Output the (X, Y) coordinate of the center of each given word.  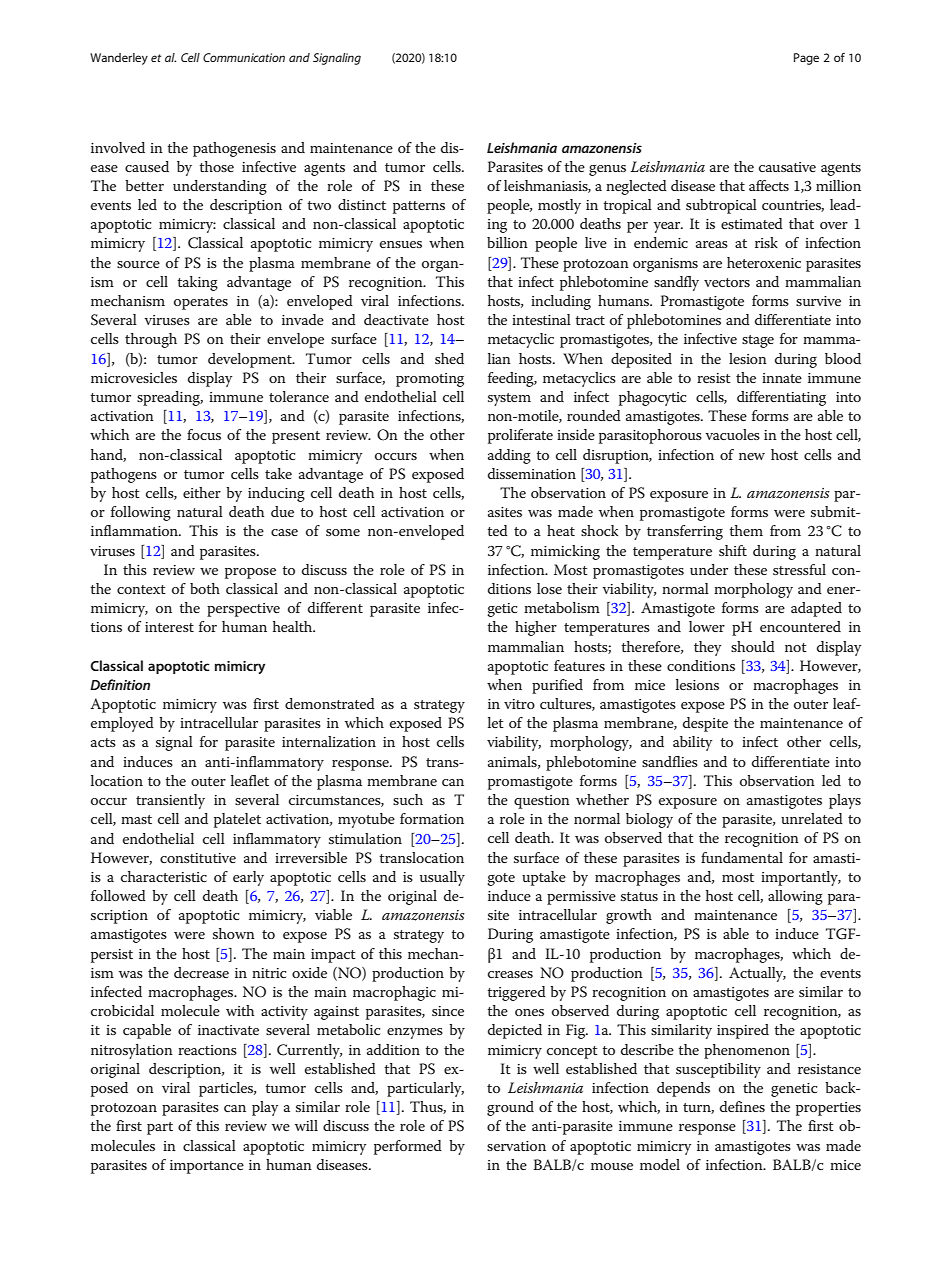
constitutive (198, 858)
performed (408, 1147)
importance (207, 1167)
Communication (244, 57)
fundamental (742, 857)
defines (742, 1106)
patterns (419, 207)
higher (536, 628)
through (151, 340)
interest (169, 627)
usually (442, 878)
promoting (430, 380)
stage (758, 341)
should (753, 646)
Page (806, 59)
